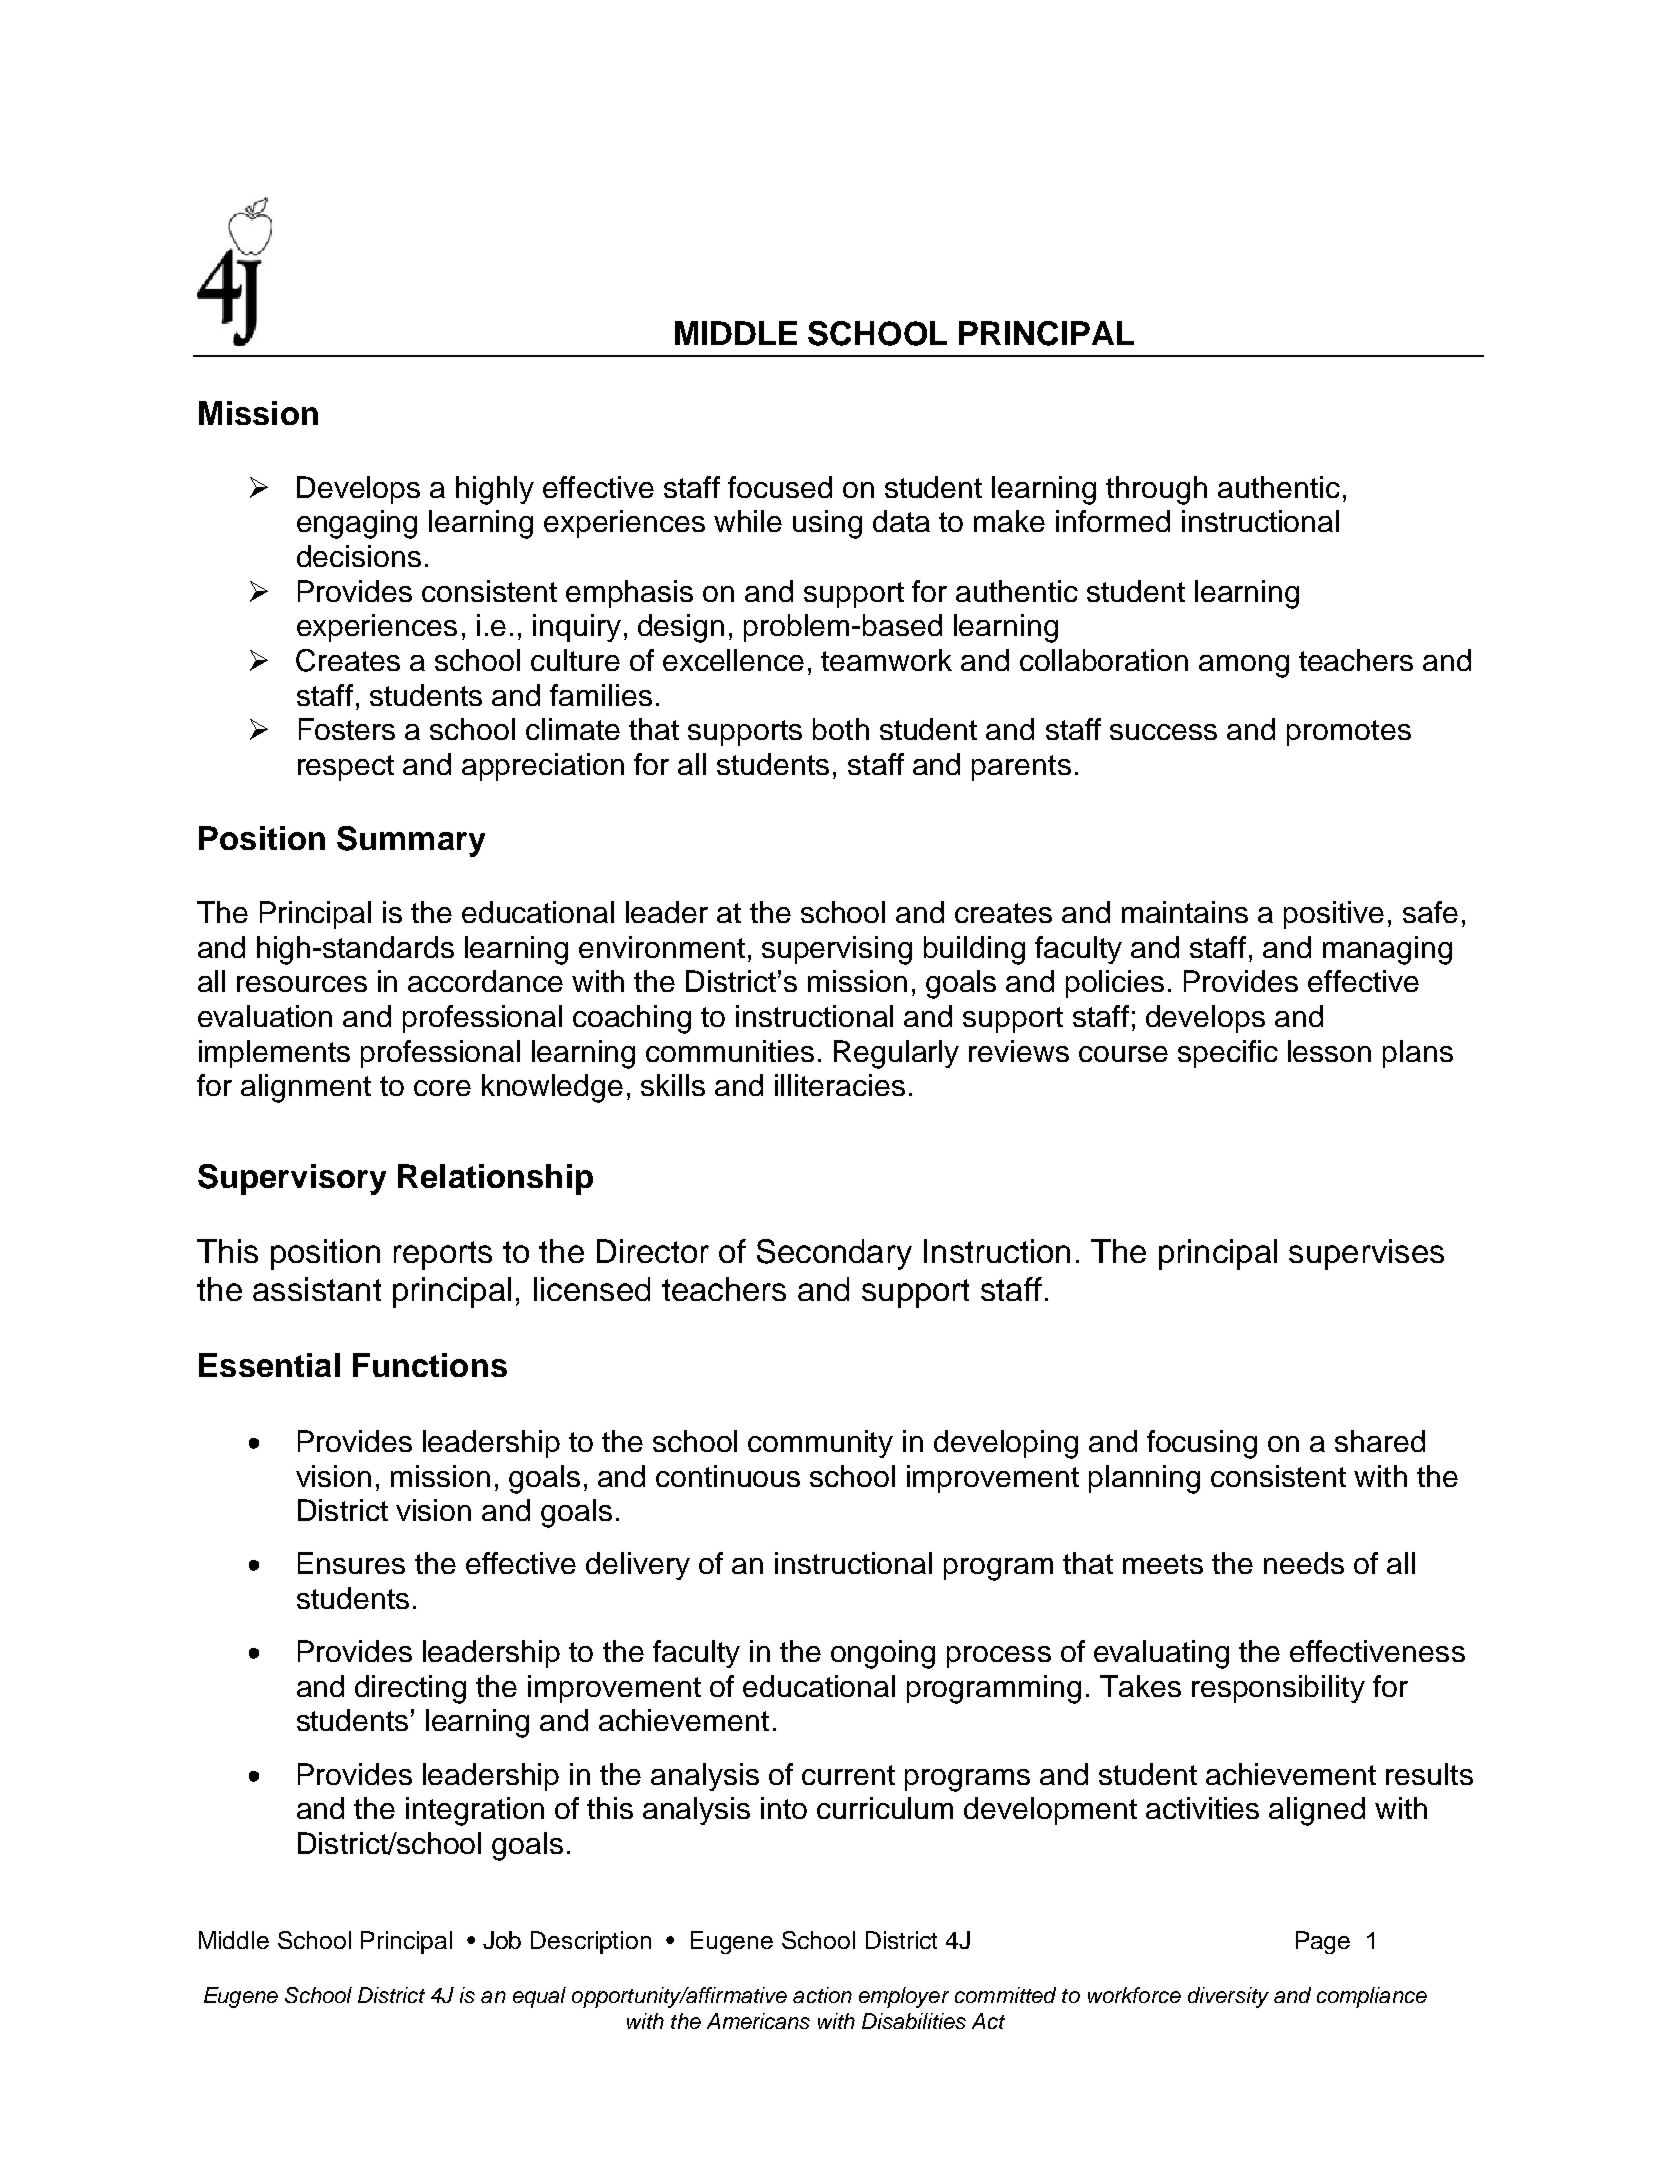 The image size is (1677, 2170). What do you see at coordinates (357, 524) in the screenshot?
I see `engaging` at bounding box center [357, 524].
